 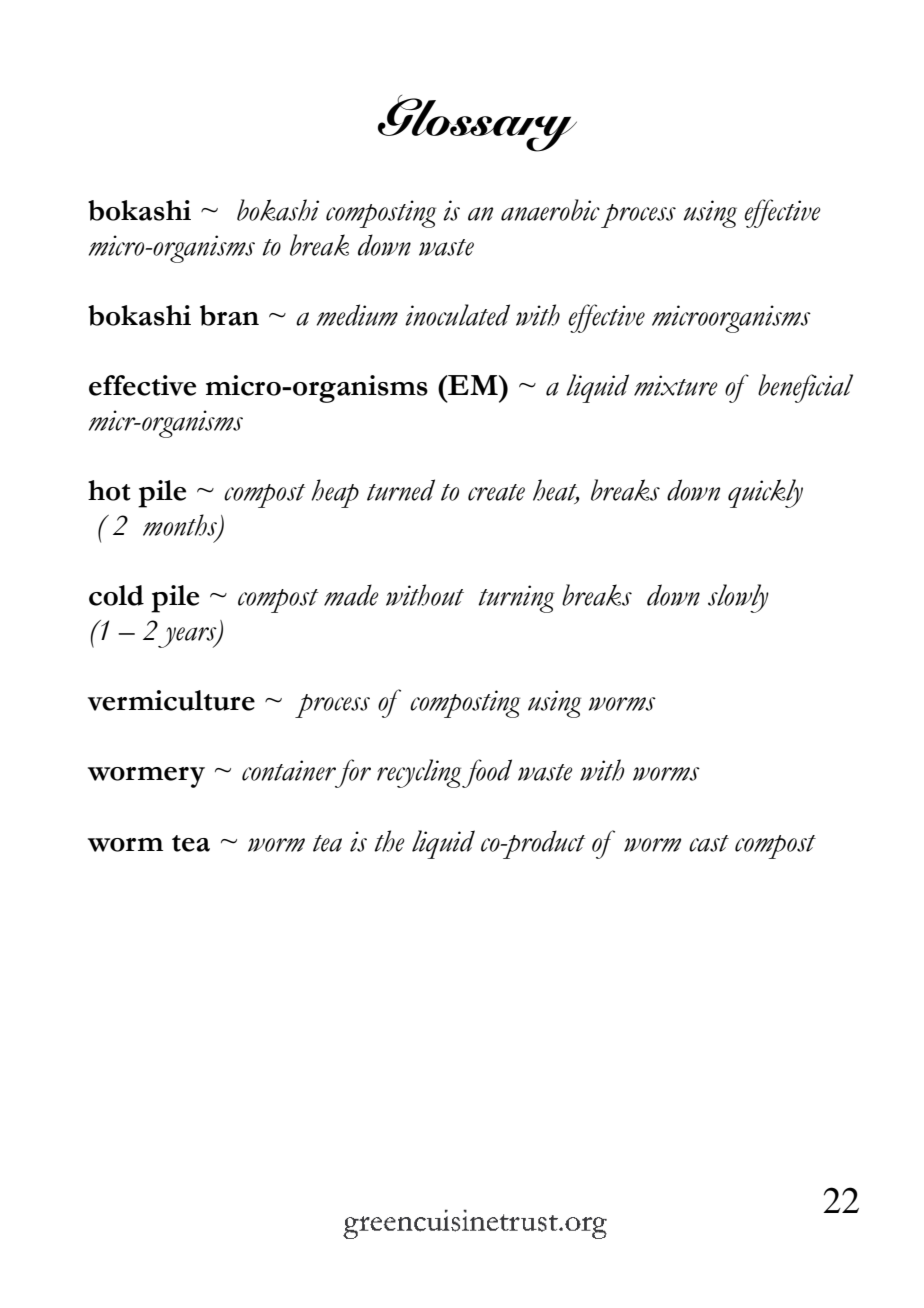 I want to click on Glossary, so click(x=477, y=123).
